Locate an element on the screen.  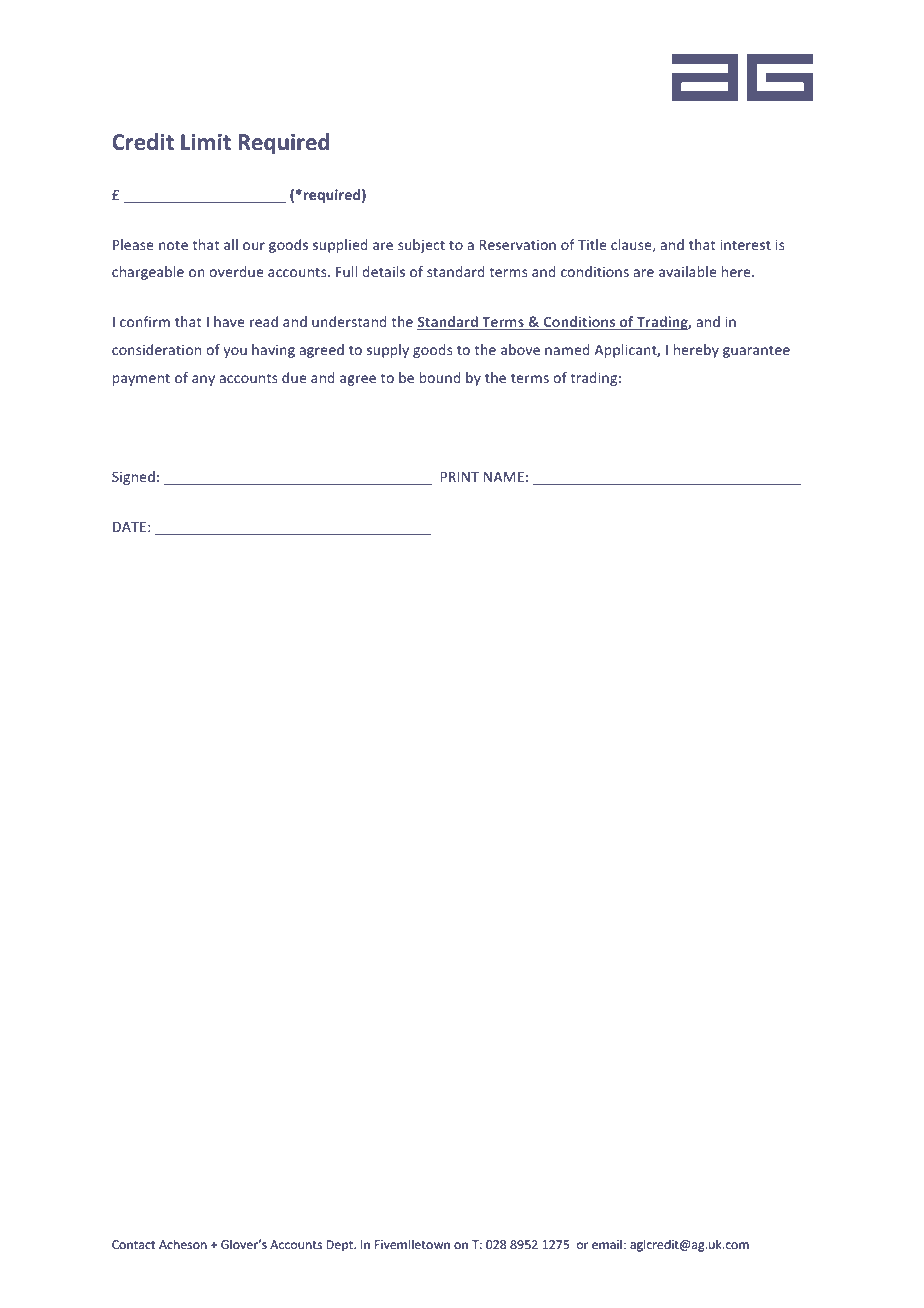
any is located at coordinates (203, 380).
